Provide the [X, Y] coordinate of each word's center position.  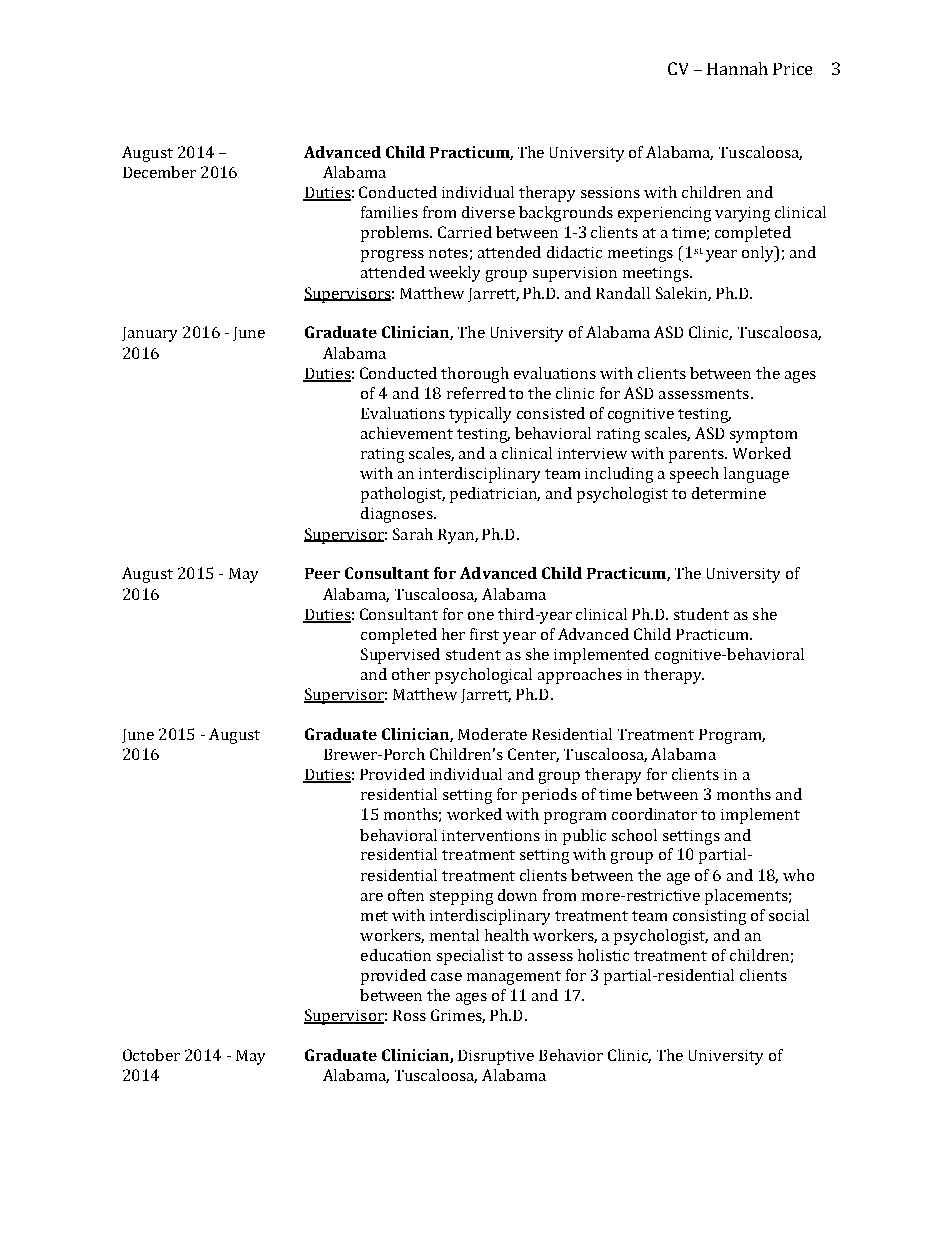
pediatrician [495, 495]
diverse [488, 212]
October [151, 1055]
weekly [454, 274]
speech [694, 475]
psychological [483, 676]
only [759, 254]
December [159, 172]
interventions [491, 835]
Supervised [400, 656]
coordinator [654, 814]
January [149, 334]
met [374, 916]
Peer [322, 573]
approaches [580, 676]
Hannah [737, 68]
